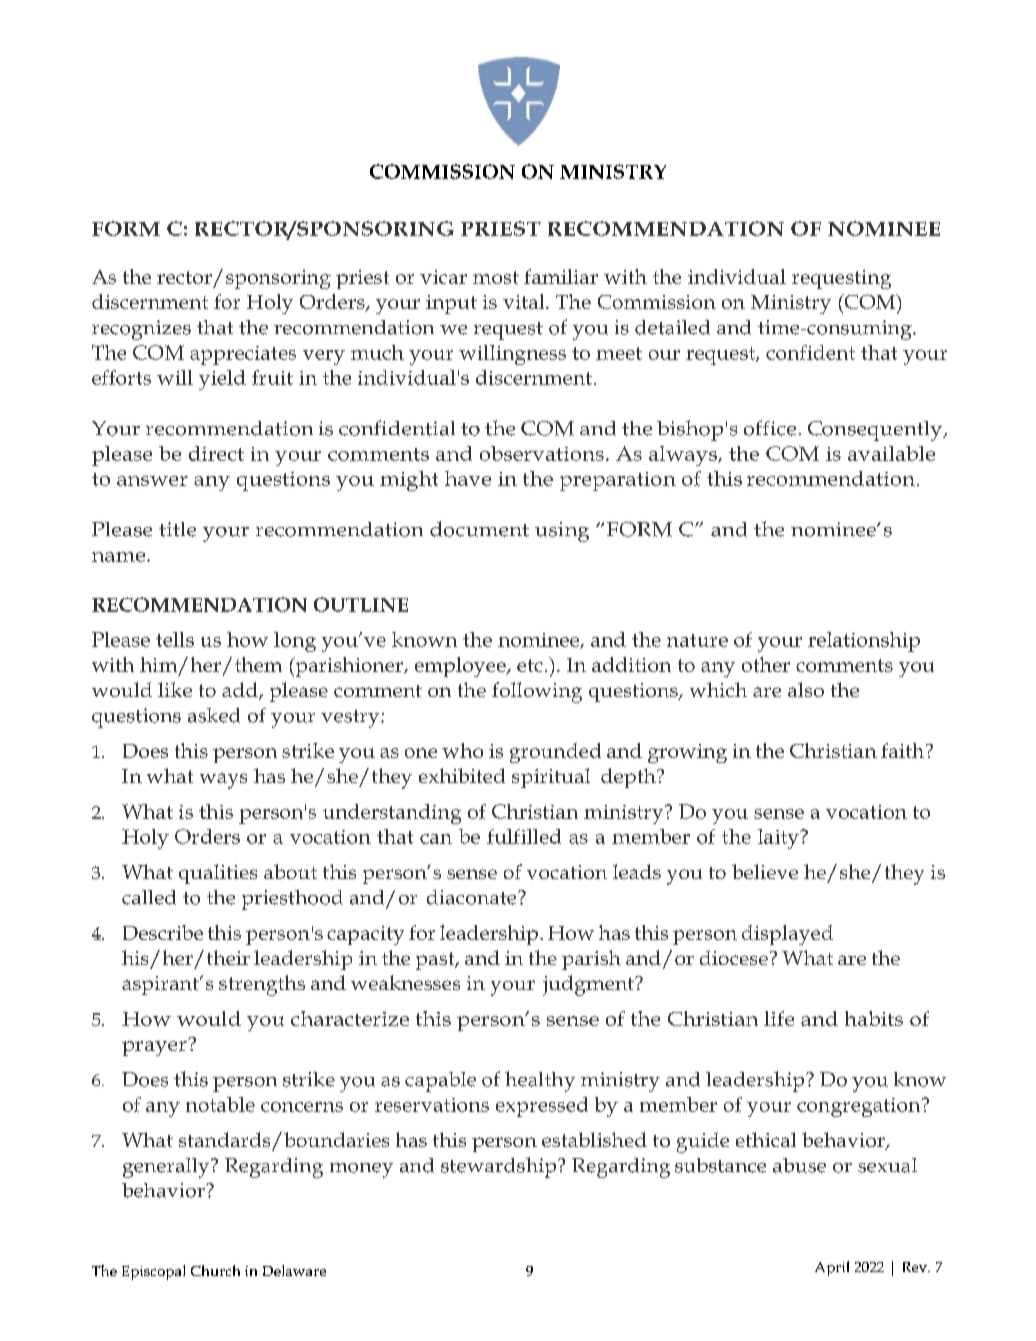  Describe the element at coordinates (525, 301) in the page. I see `vital` at that location.
